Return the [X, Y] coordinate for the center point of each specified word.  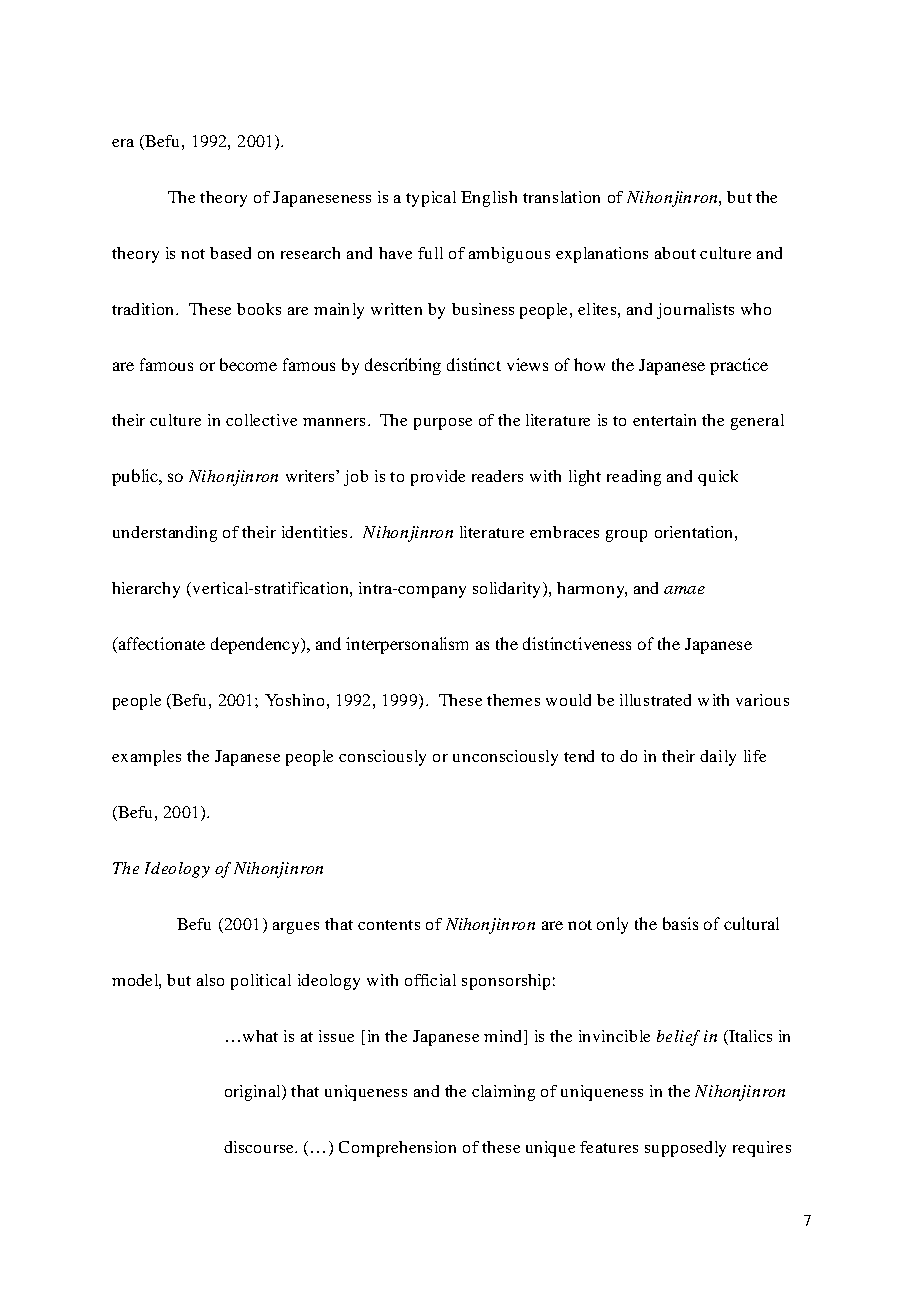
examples [146, 758]
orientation [693, 532]
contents [389, 925]
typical [431, 199]
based [230, 253]
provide [438, 478]
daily [718, 758]
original [254, 1093]
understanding [165, 534]
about [675, 253]
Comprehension [397, 1149]
